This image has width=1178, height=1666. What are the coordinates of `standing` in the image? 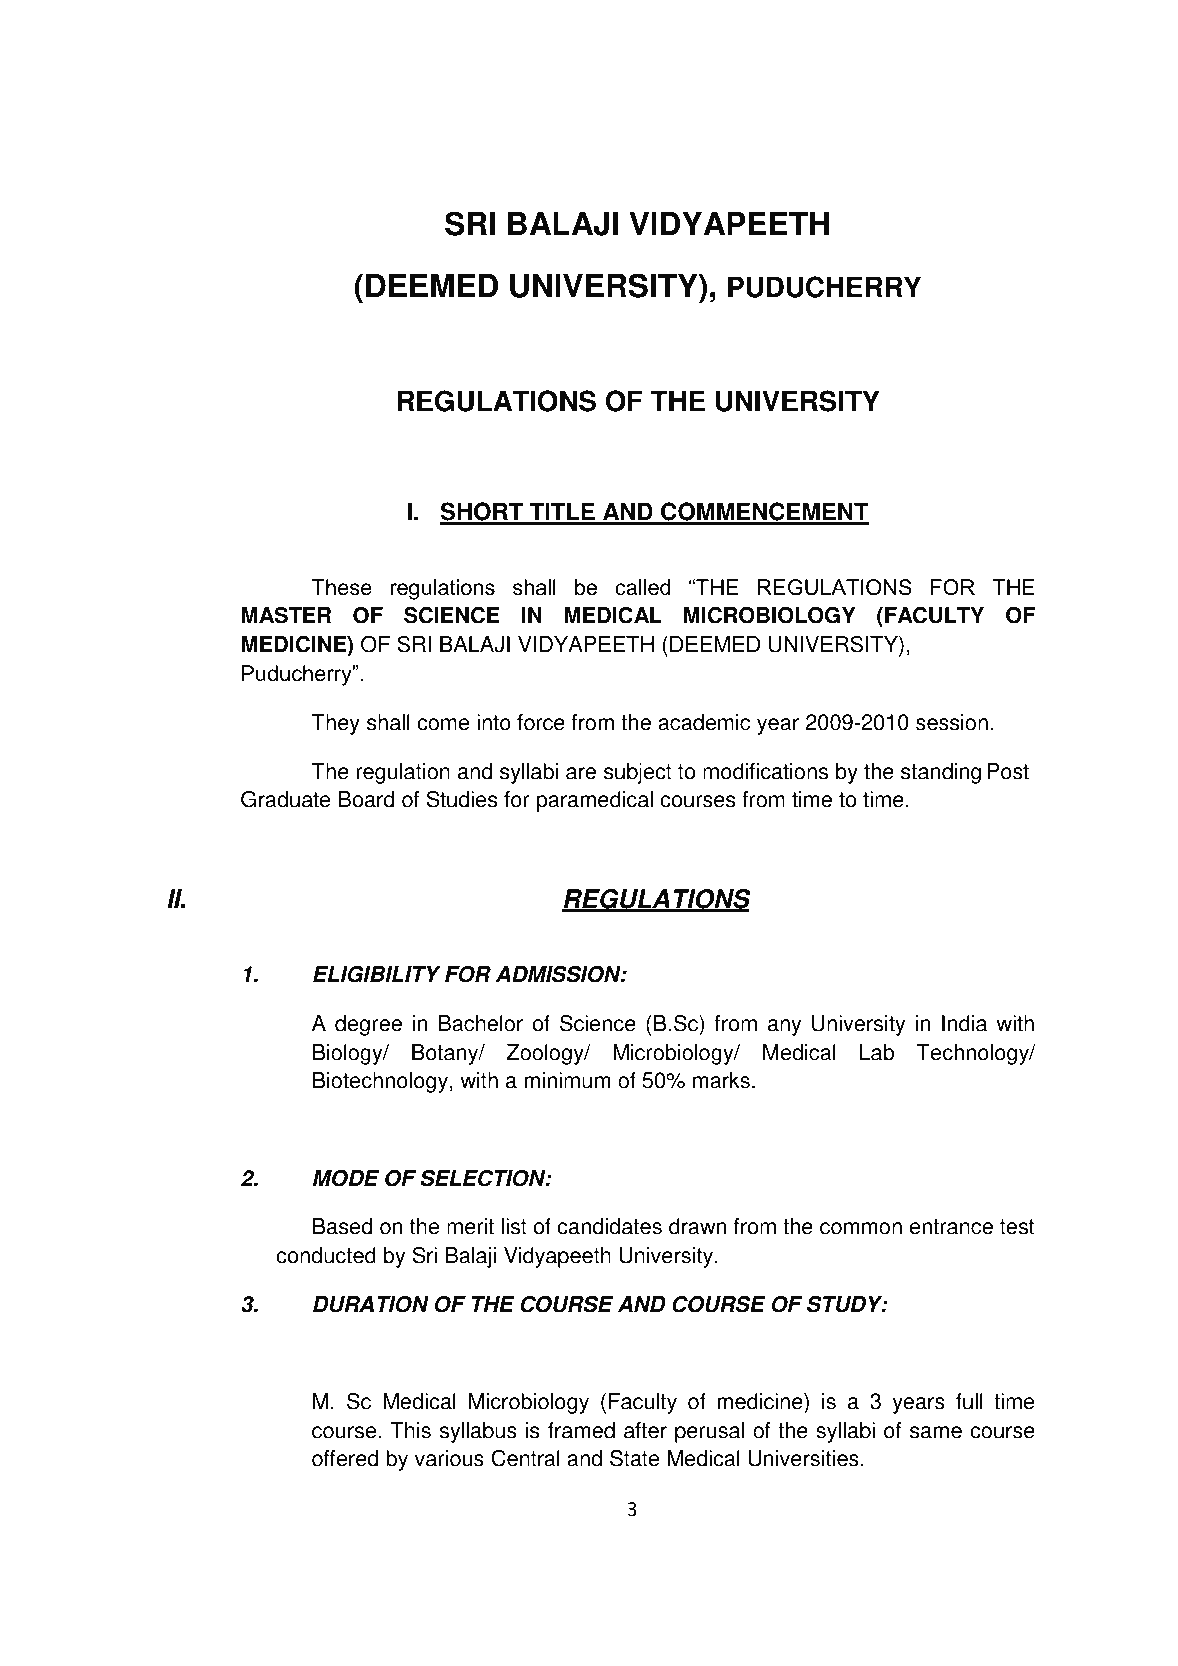 It's located at (941, 773).
